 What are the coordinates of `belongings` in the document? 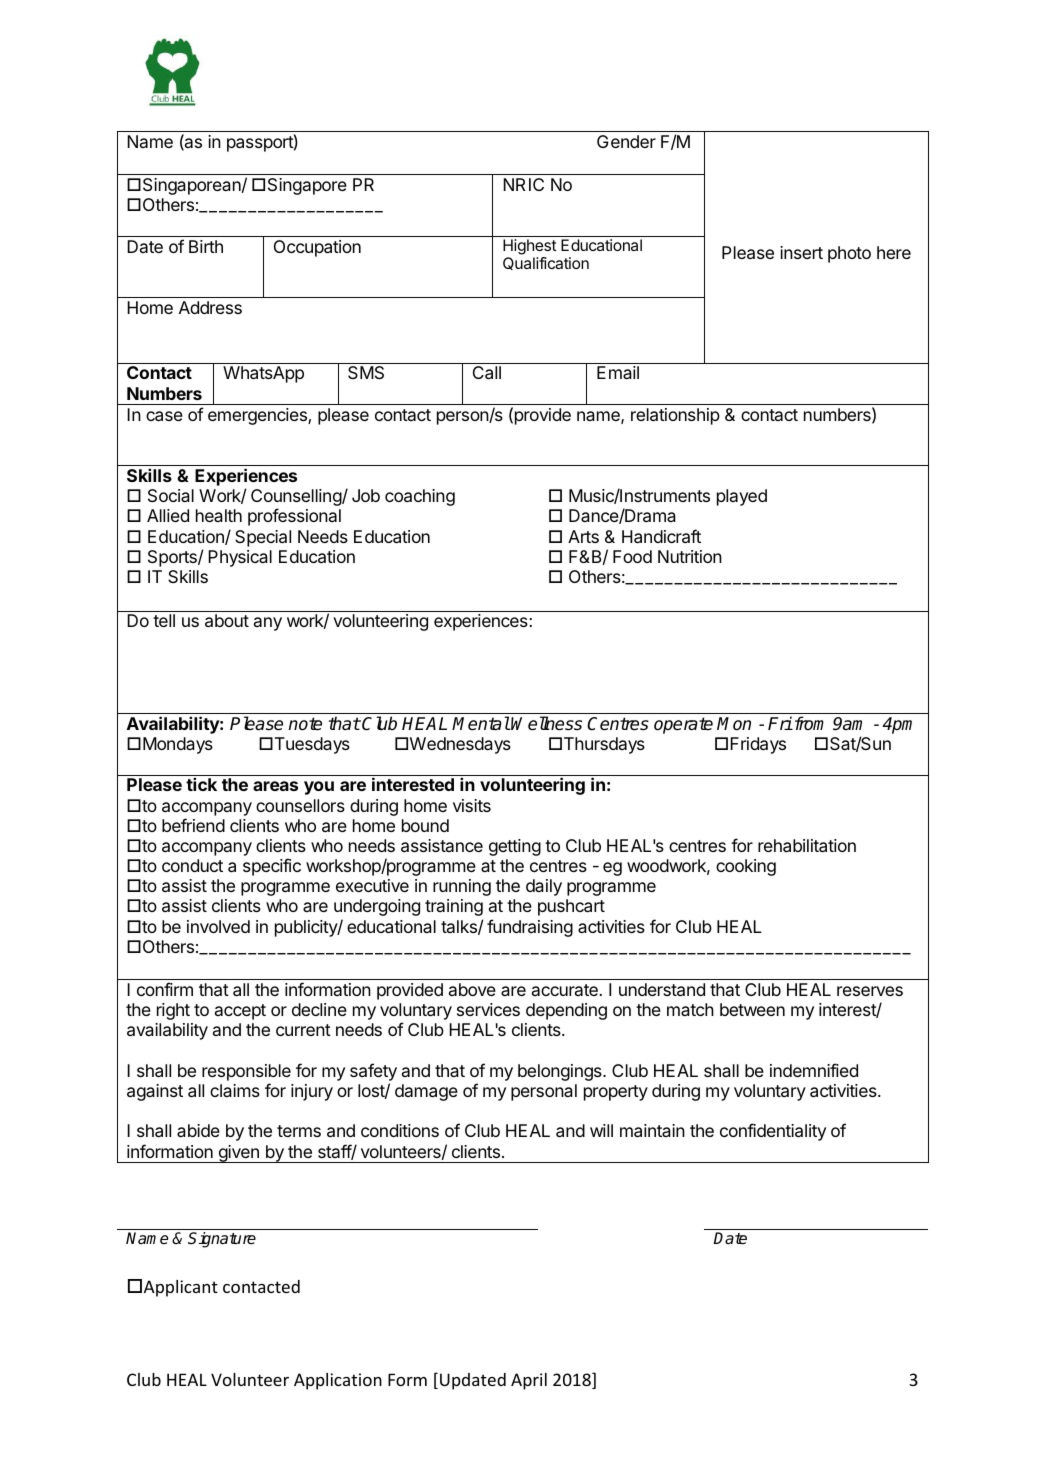 It's located at (561, 1072).
